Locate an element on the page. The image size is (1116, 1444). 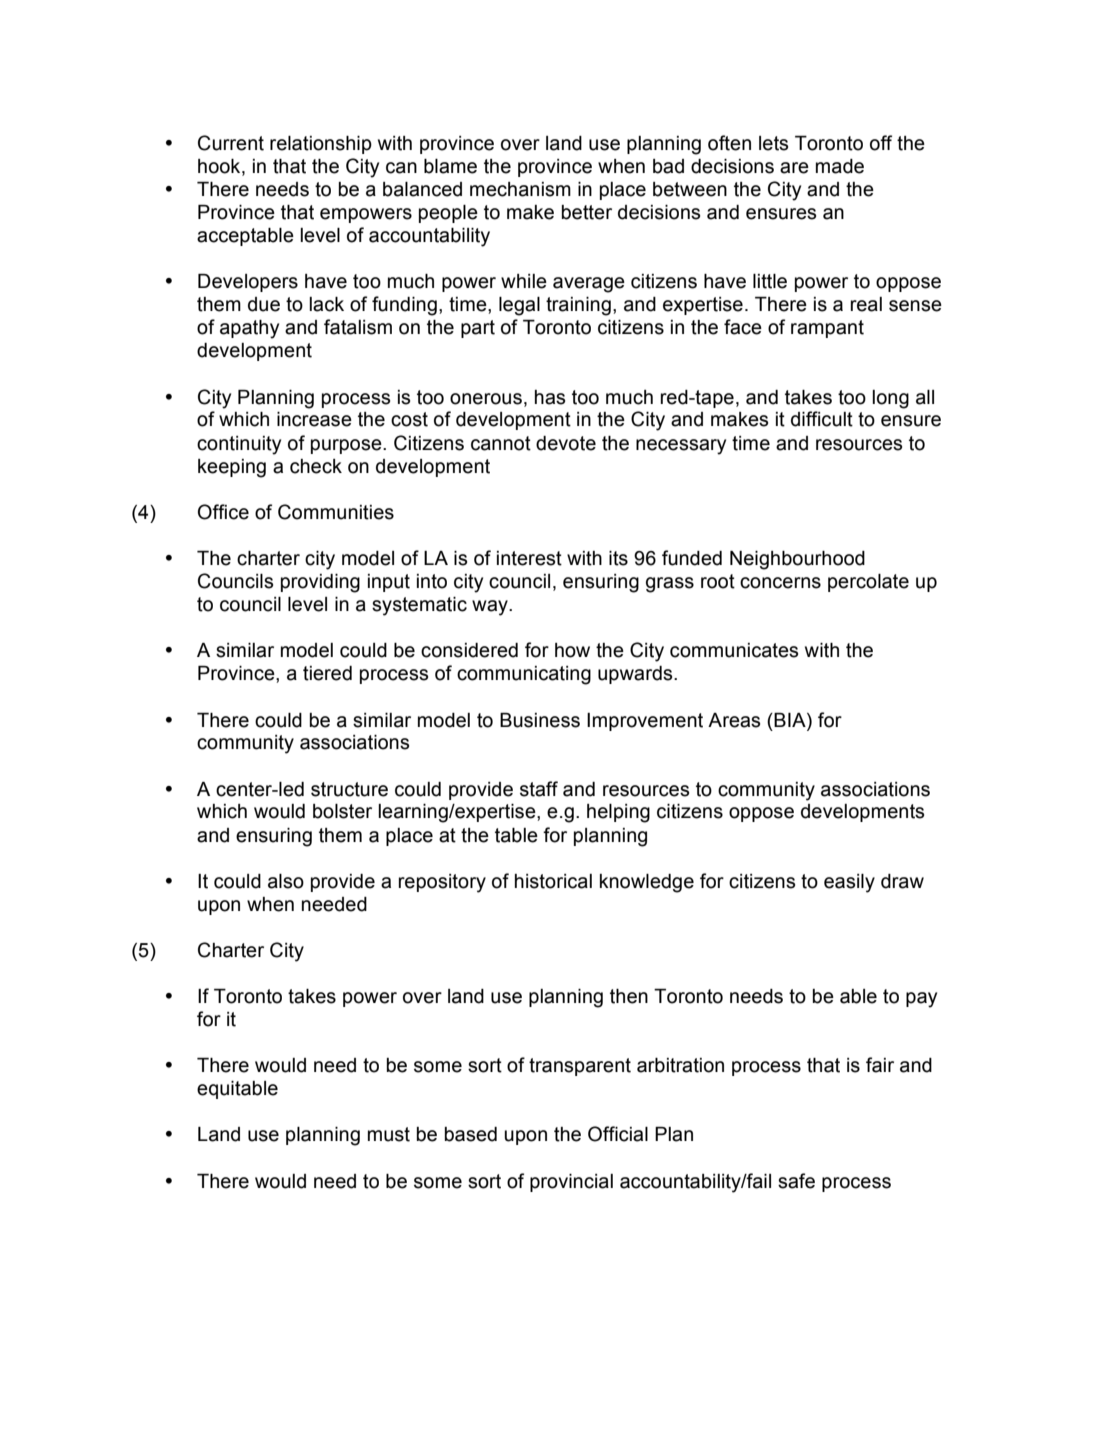
must is located at coordinates (389, 1134).
